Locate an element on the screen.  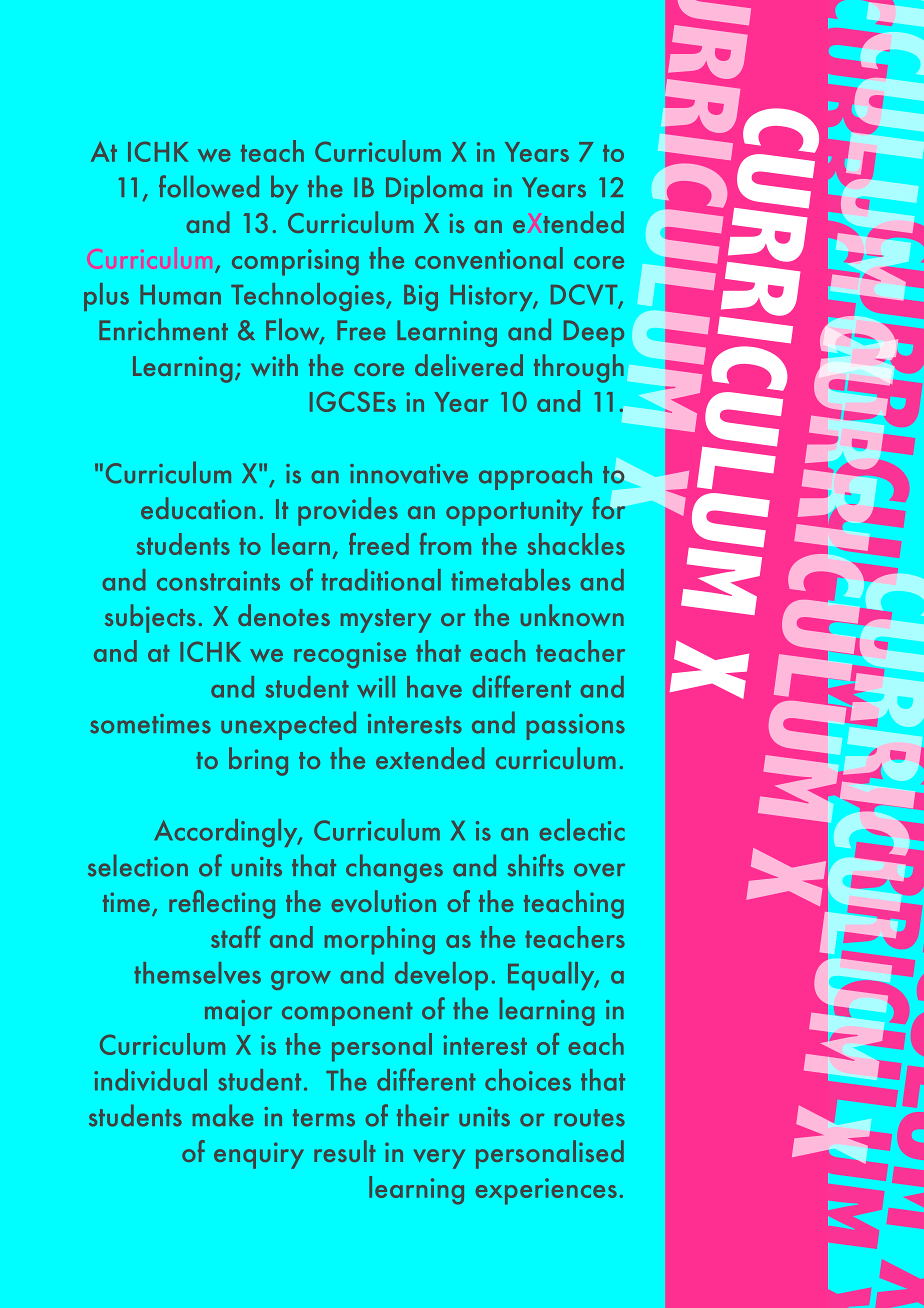
shifts is located at coordinates (536, 865).
